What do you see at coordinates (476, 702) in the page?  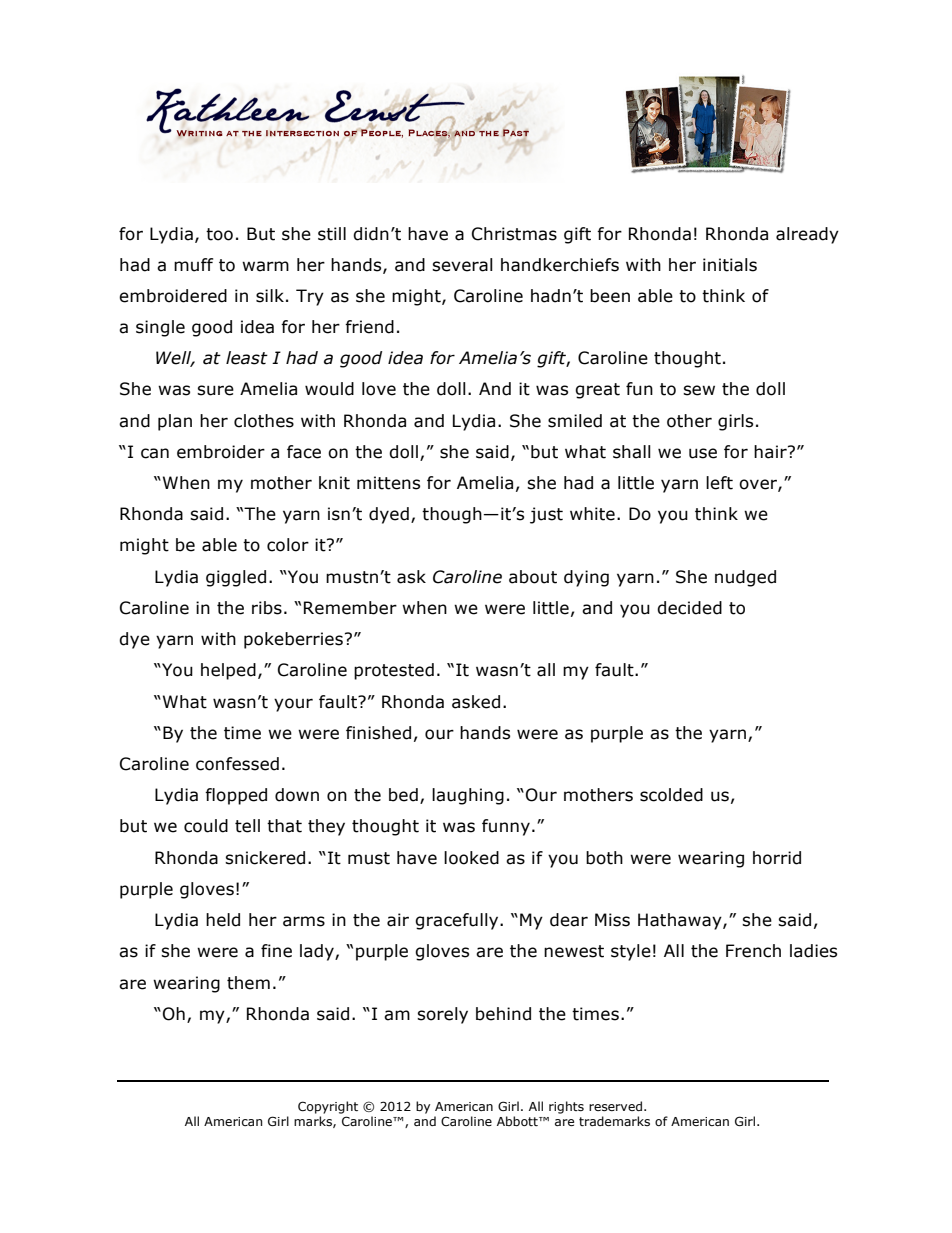 I see `asked` at bounding box center [476, 702].
